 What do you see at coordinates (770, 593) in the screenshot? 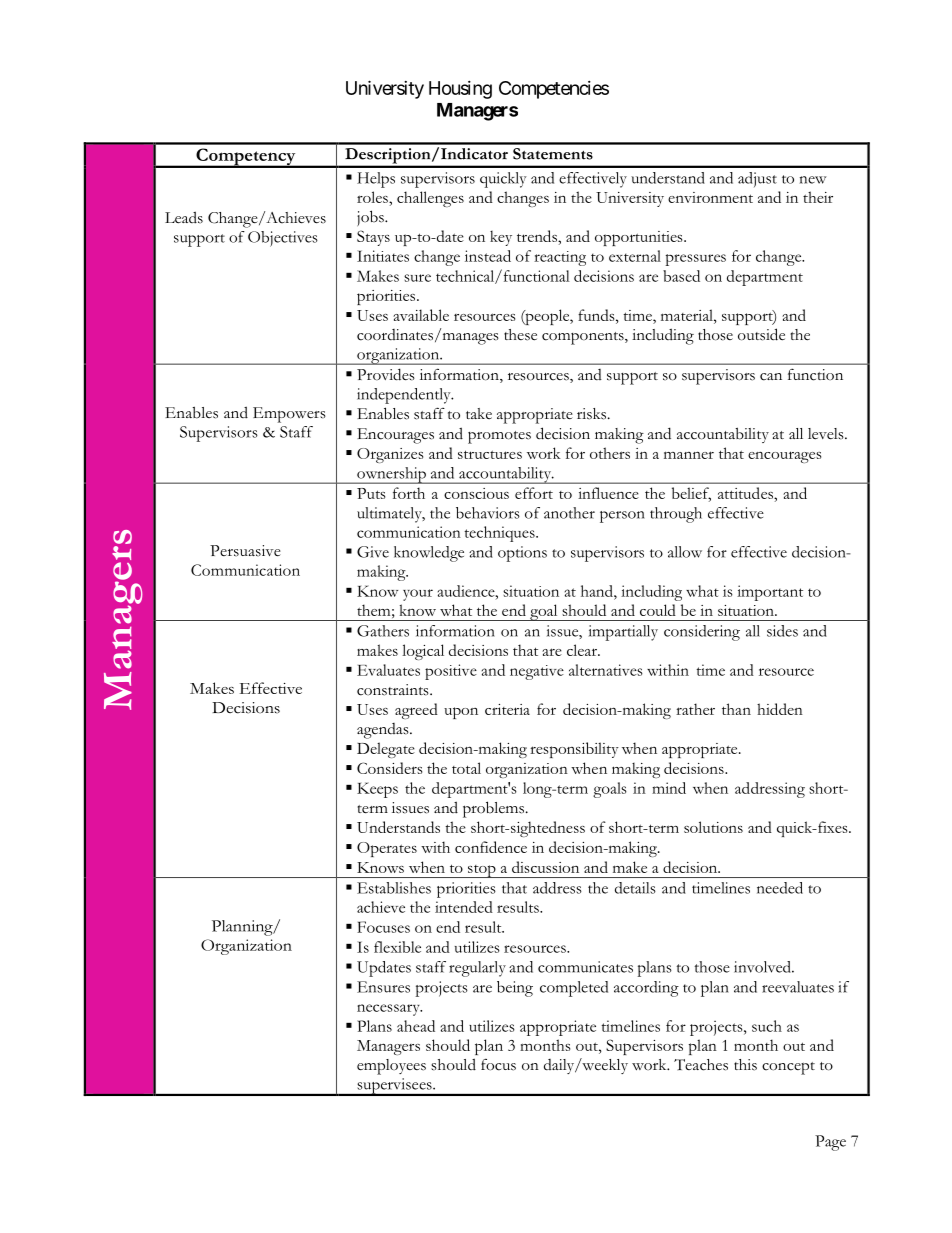
I see `important` at bounding box center [770, 593].
